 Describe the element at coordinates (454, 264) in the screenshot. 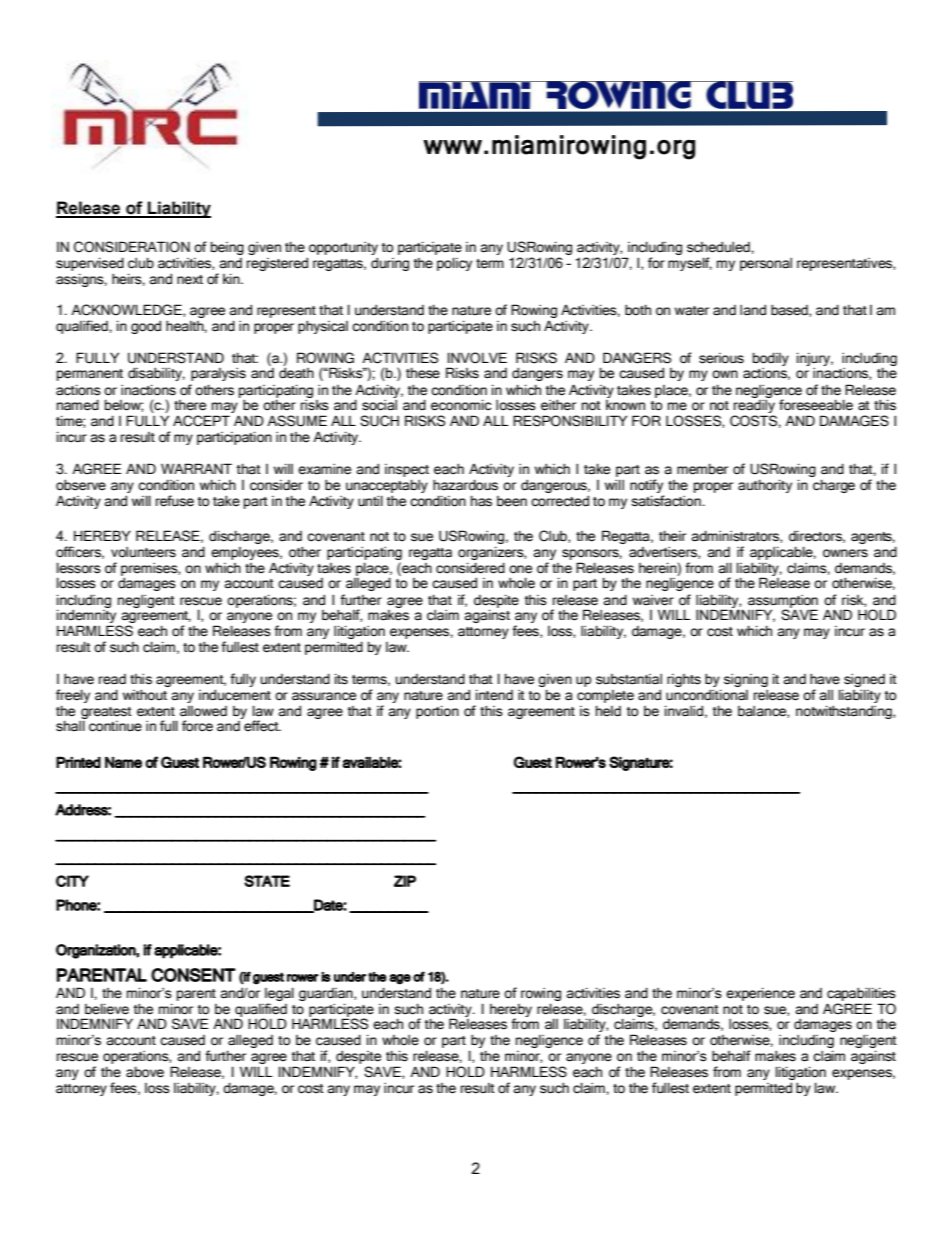

I see `policy` at that location.
